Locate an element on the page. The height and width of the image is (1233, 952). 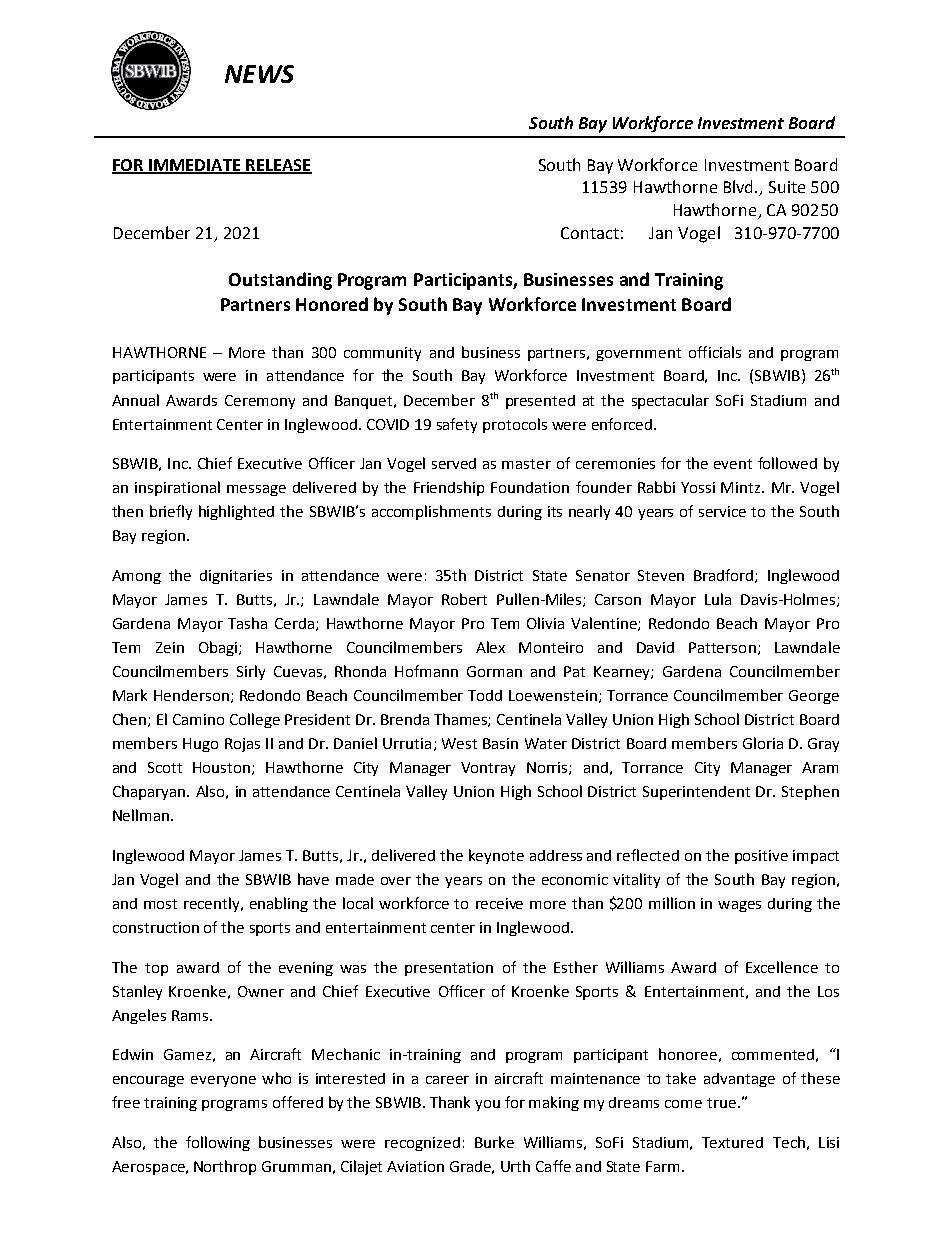
Contact is located at coordinates (590, 233).
